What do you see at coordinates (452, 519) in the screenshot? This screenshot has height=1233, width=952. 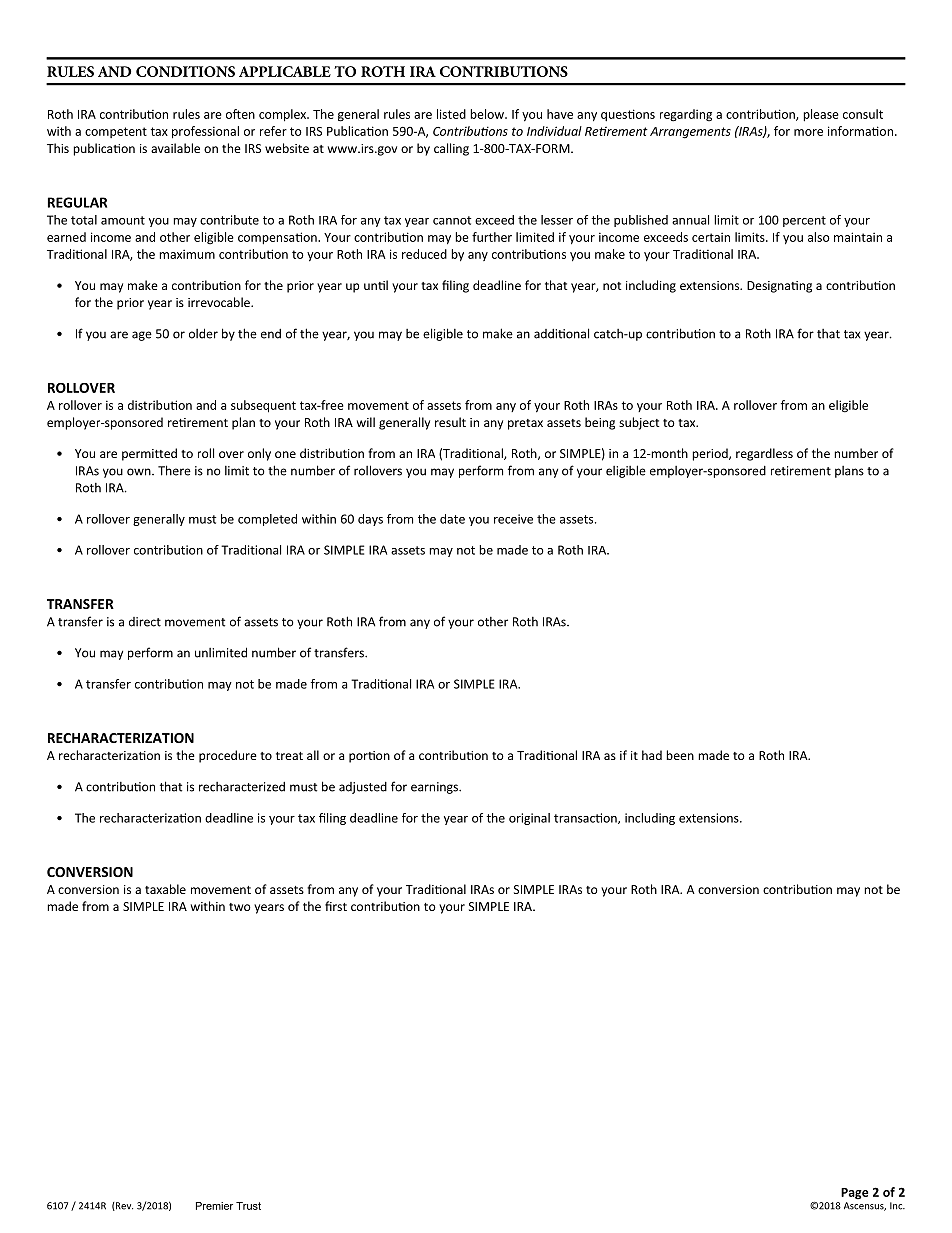 I see `date` at bounding box center [452, 519].
